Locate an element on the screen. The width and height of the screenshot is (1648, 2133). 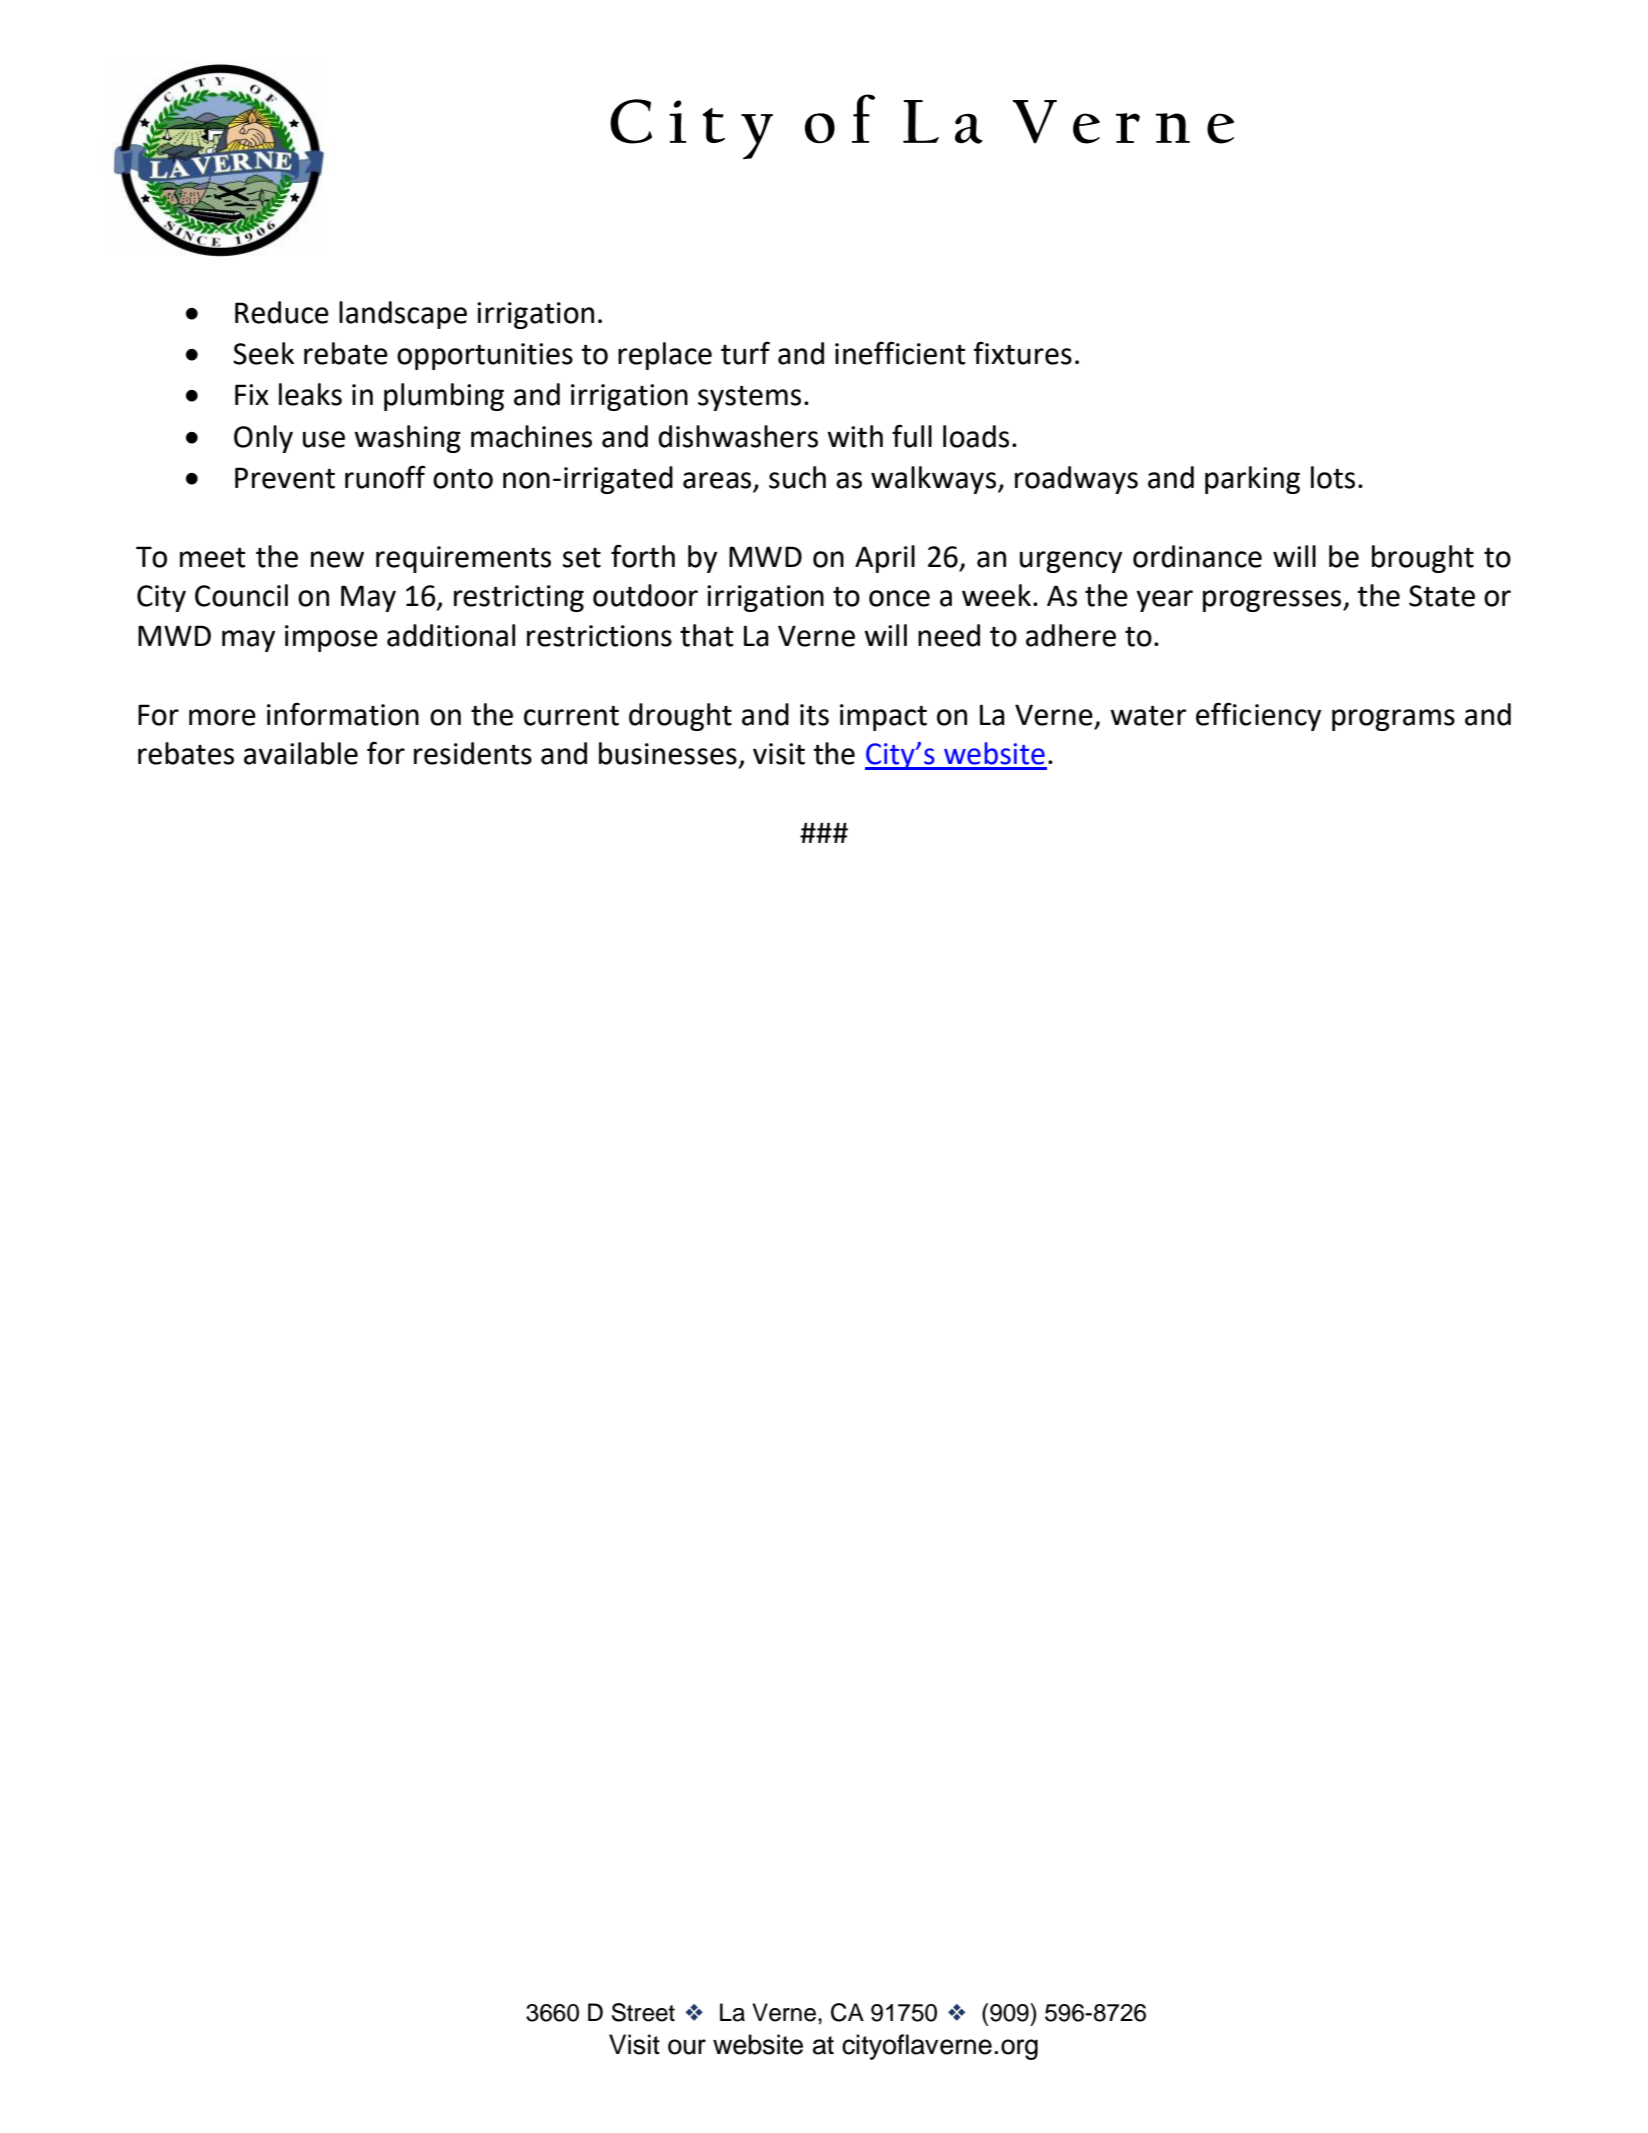
residents is located at coordinates (473, 753).
